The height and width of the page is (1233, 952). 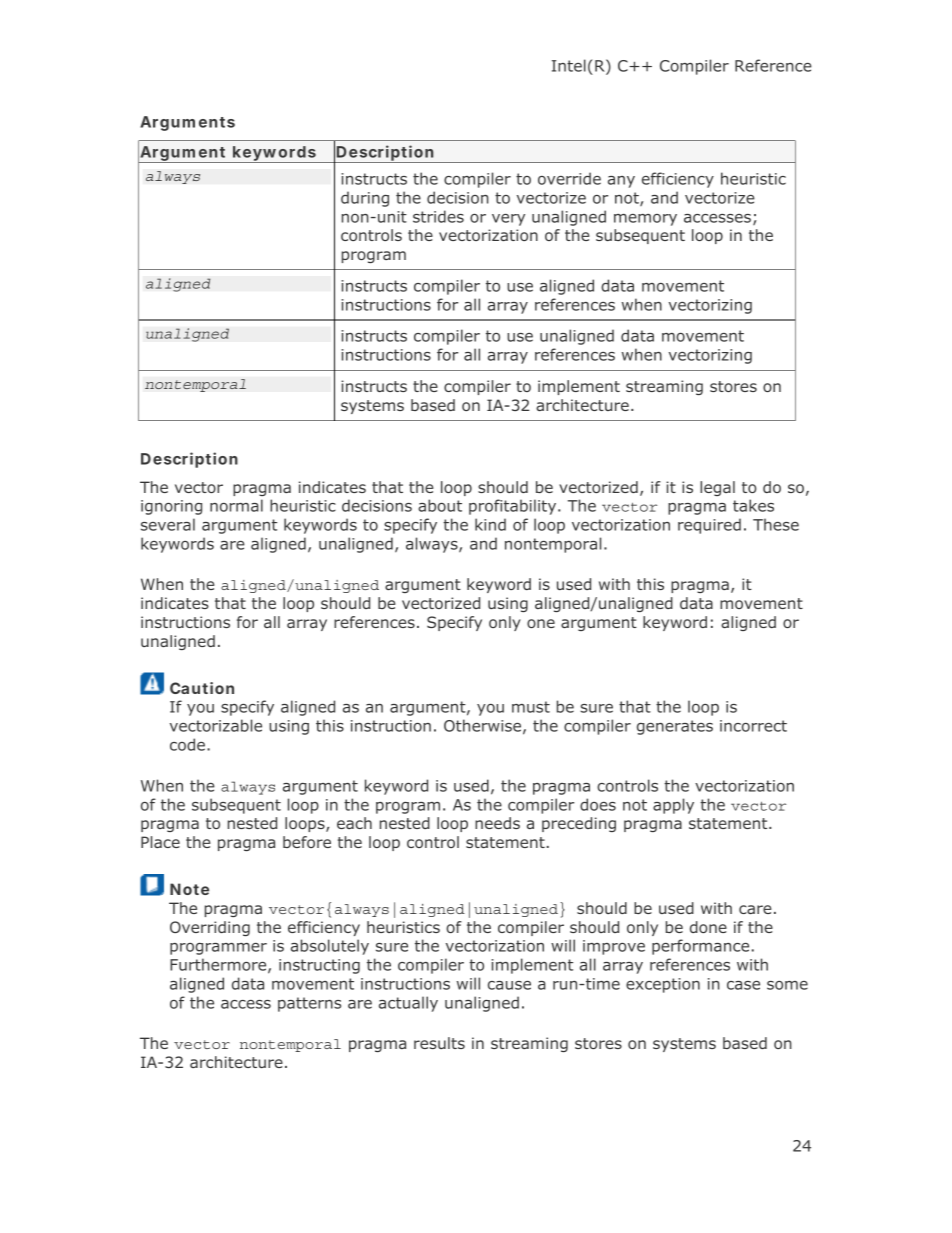 What do you see at coordinates (309, 1004) in the page?
I see `patterns` at bounding box center [309, 1004].
